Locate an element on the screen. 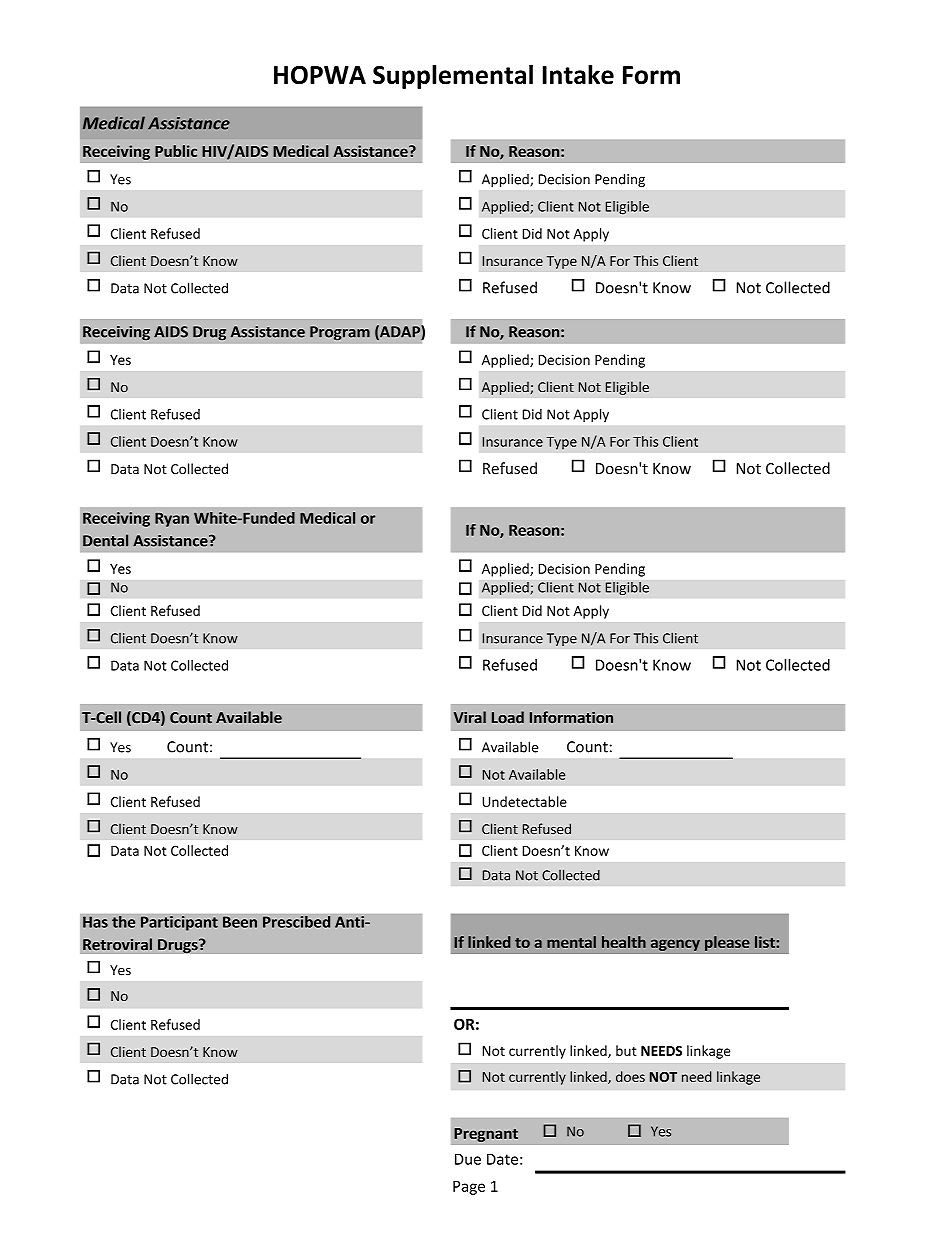 The height and width of the screenshot is (1233, 952). Participant is located at coordinates (179, 923).
